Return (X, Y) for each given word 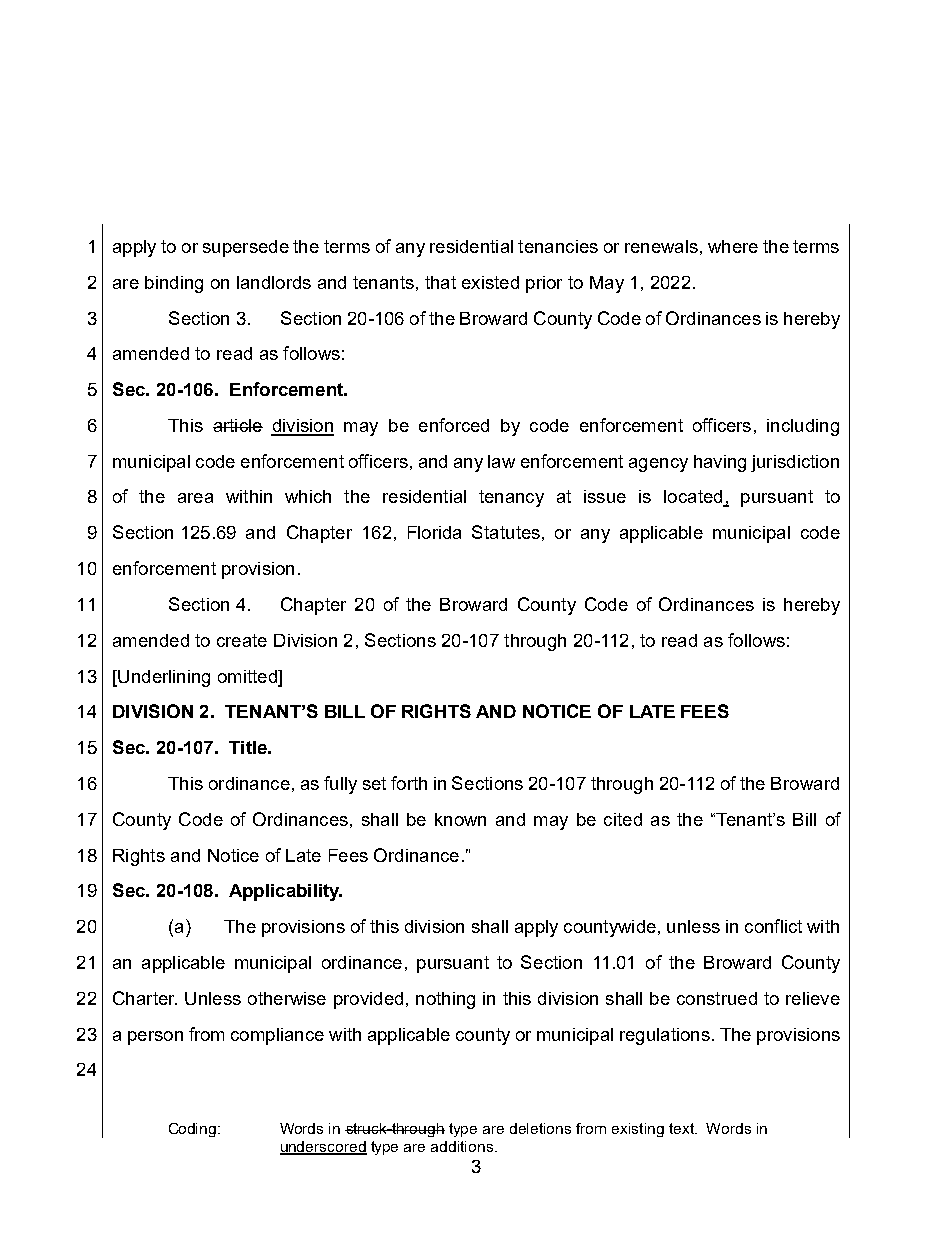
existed (490, 282)
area (195, 498)
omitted (248, 676)
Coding (194, 1130)
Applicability (285, 892)
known (460, 819)
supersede (246, 248)
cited (623, 819)
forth (409, 783)
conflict (773, 926)
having (720, 463)
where (733, 246)
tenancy (511, 498)
